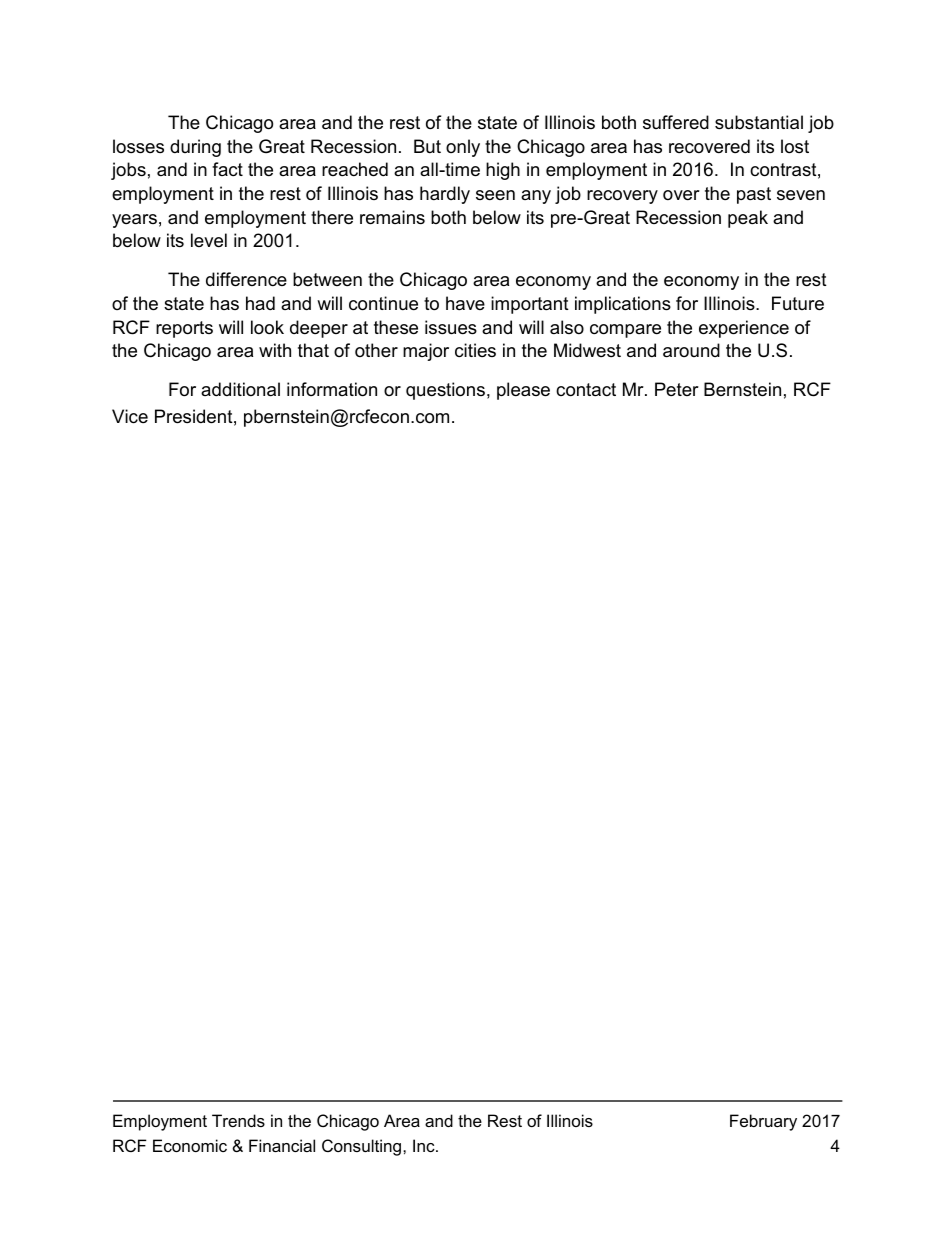  I want to click on Economic, so click(190, 1145).
